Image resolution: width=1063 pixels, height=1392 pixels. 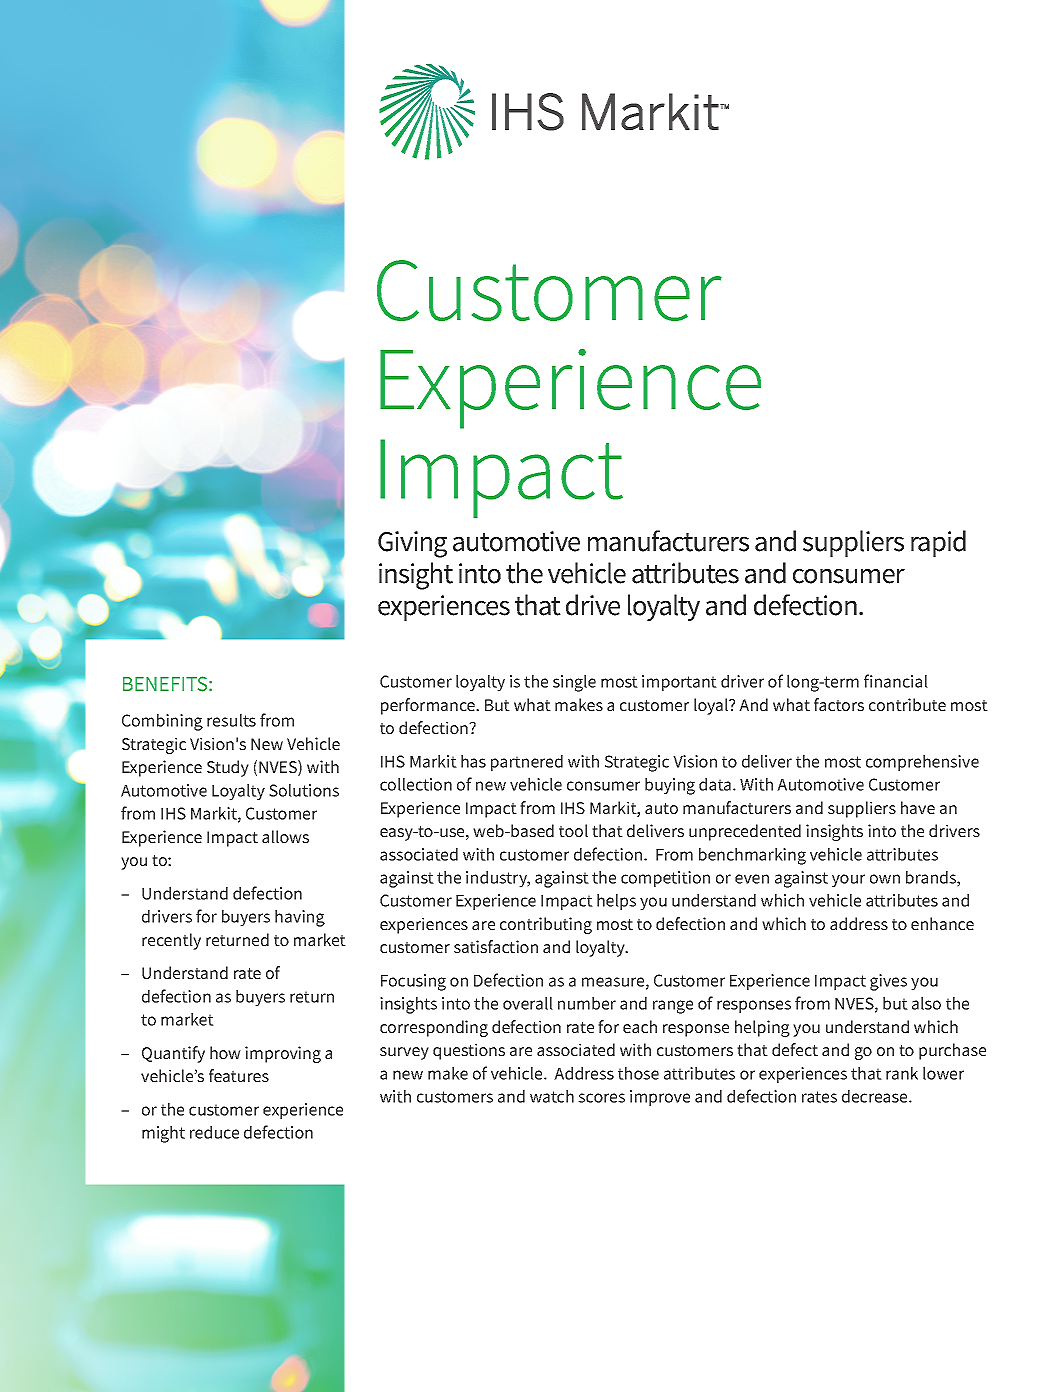 I want to click on overall, so click(x=528, y=1003).
